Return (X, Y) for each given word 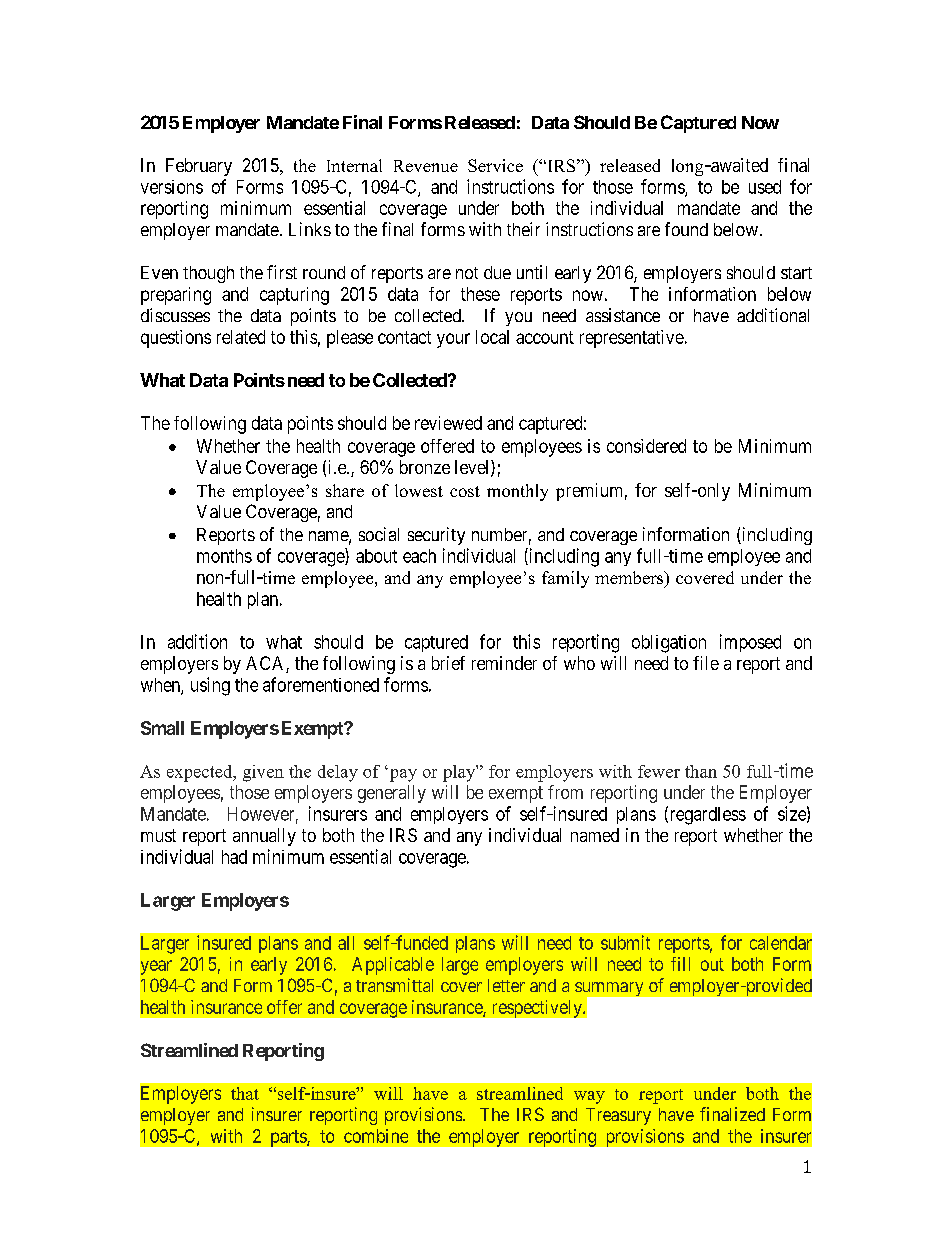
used (765, 187)
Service (495, 165)
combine (376, 1136)
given (263, 773)
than (701, 771)
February (199, 167)
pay (402, 775)
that (245, 1093)
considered (646, 446)
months (224, 556)
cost (465, 491)
